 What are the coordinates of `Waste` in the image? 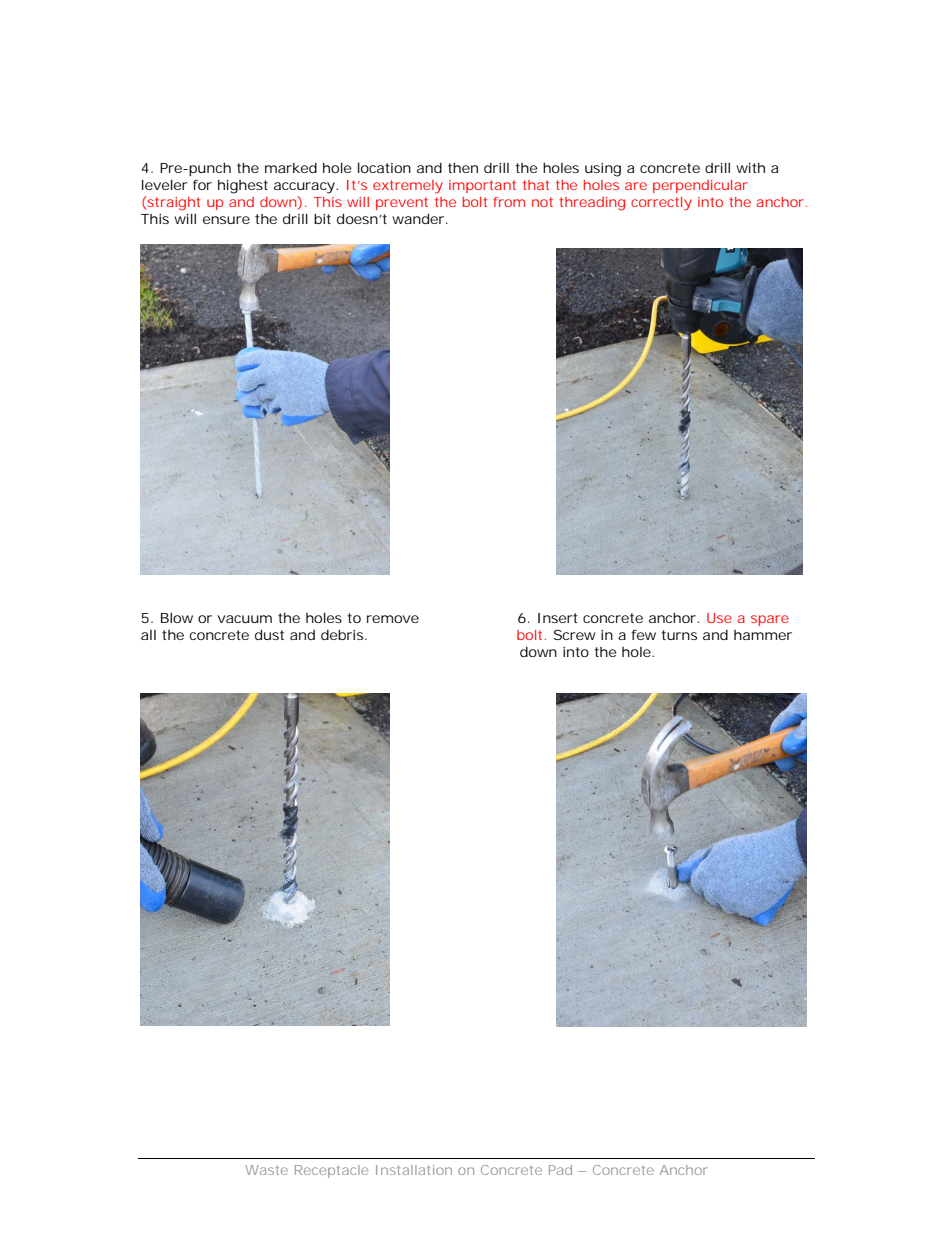 It's located at (266, 1170).
